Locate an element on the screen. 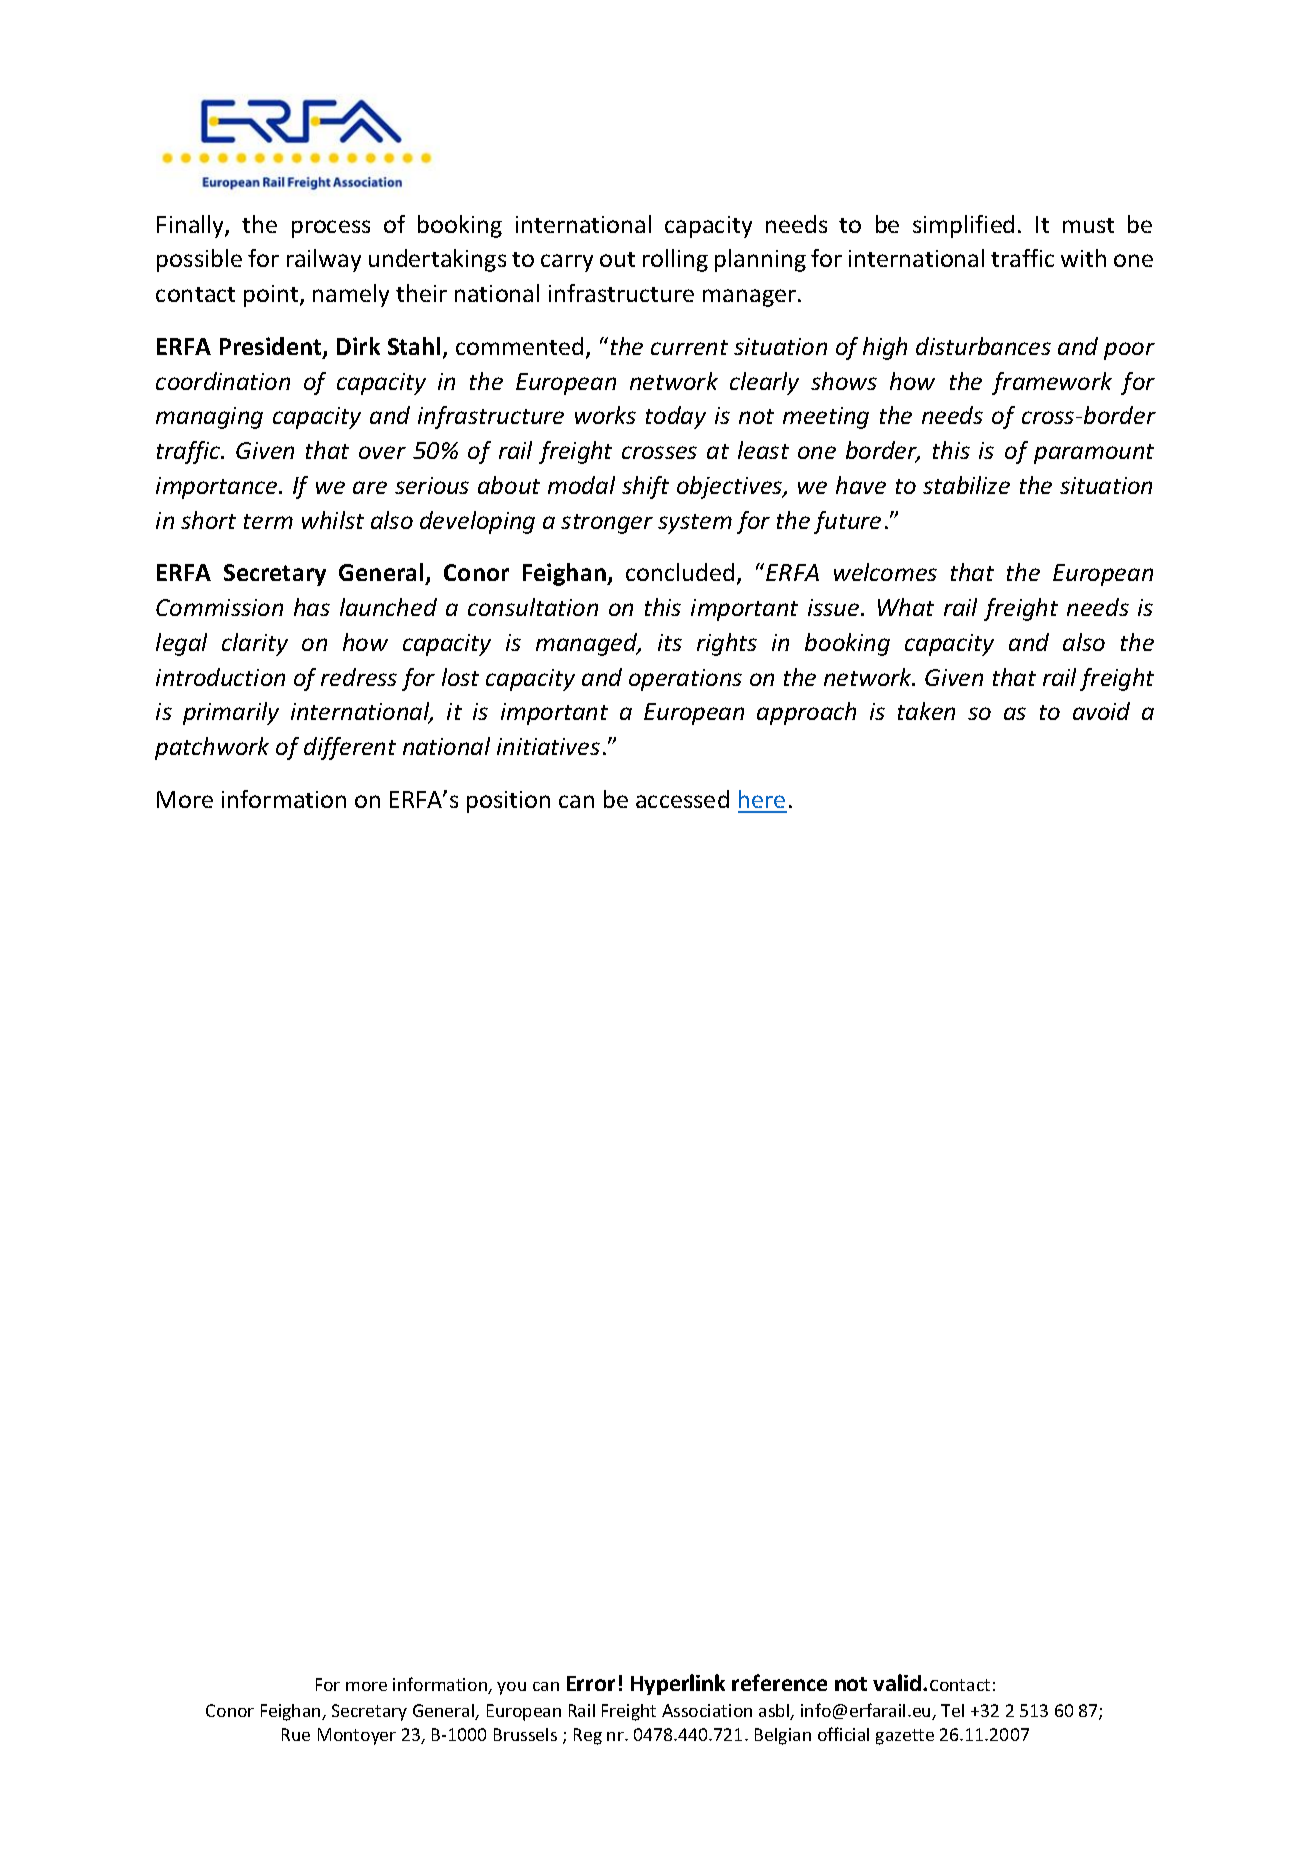  Hyperlink is located at coordinates (678, 1684).
